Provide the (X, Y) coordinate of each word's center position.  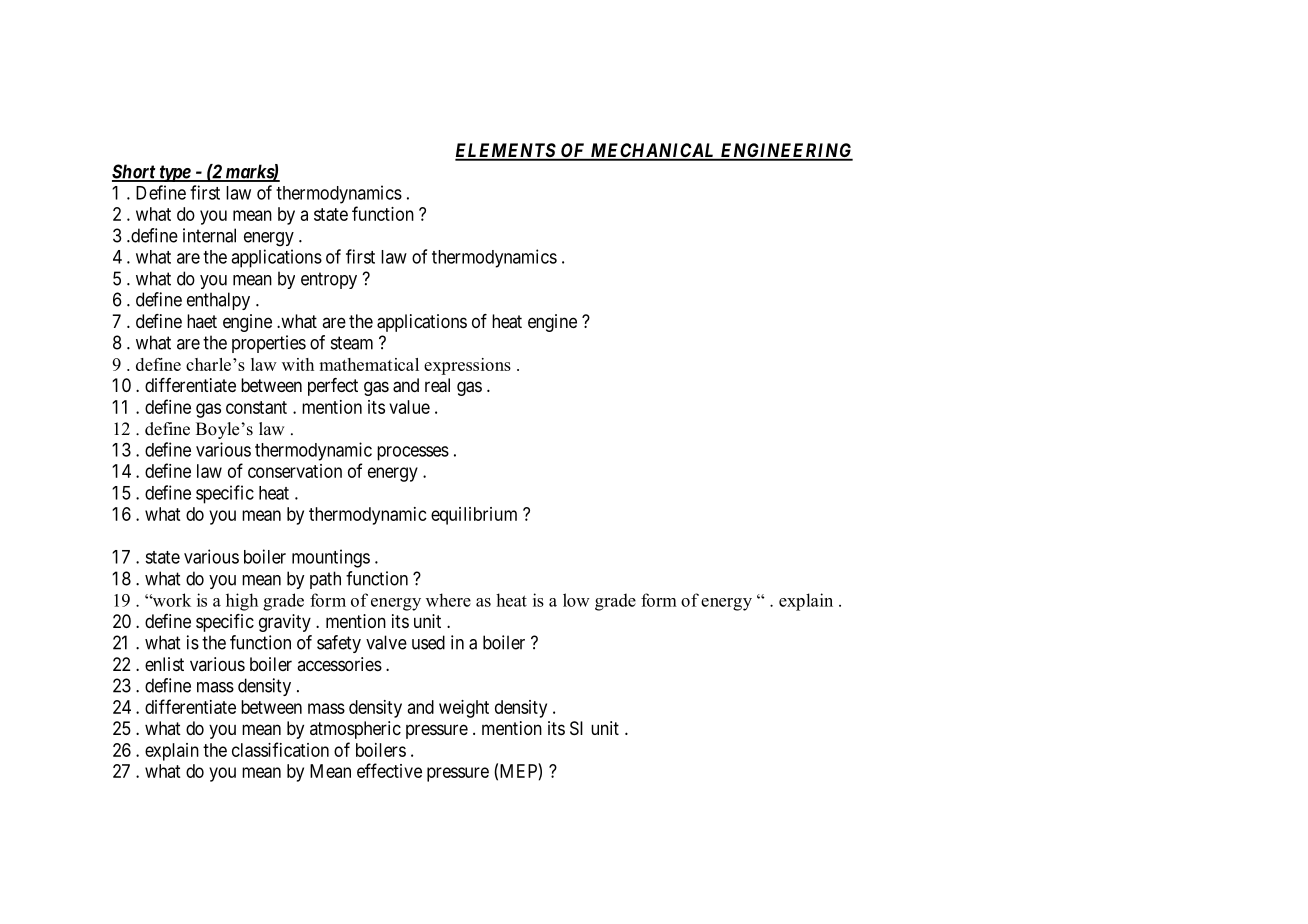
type (174, 173)
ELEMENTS (506, 151)
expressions (467, 366)
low (576, 600)
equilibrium (474, 516)
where (448, 600)
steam (352, 343)
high (242, 602)
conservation (295, 471)
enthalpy (218, 301)
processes (413, 453)
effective (389, 770)
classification (280, 749)
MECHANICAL (653, 151)
